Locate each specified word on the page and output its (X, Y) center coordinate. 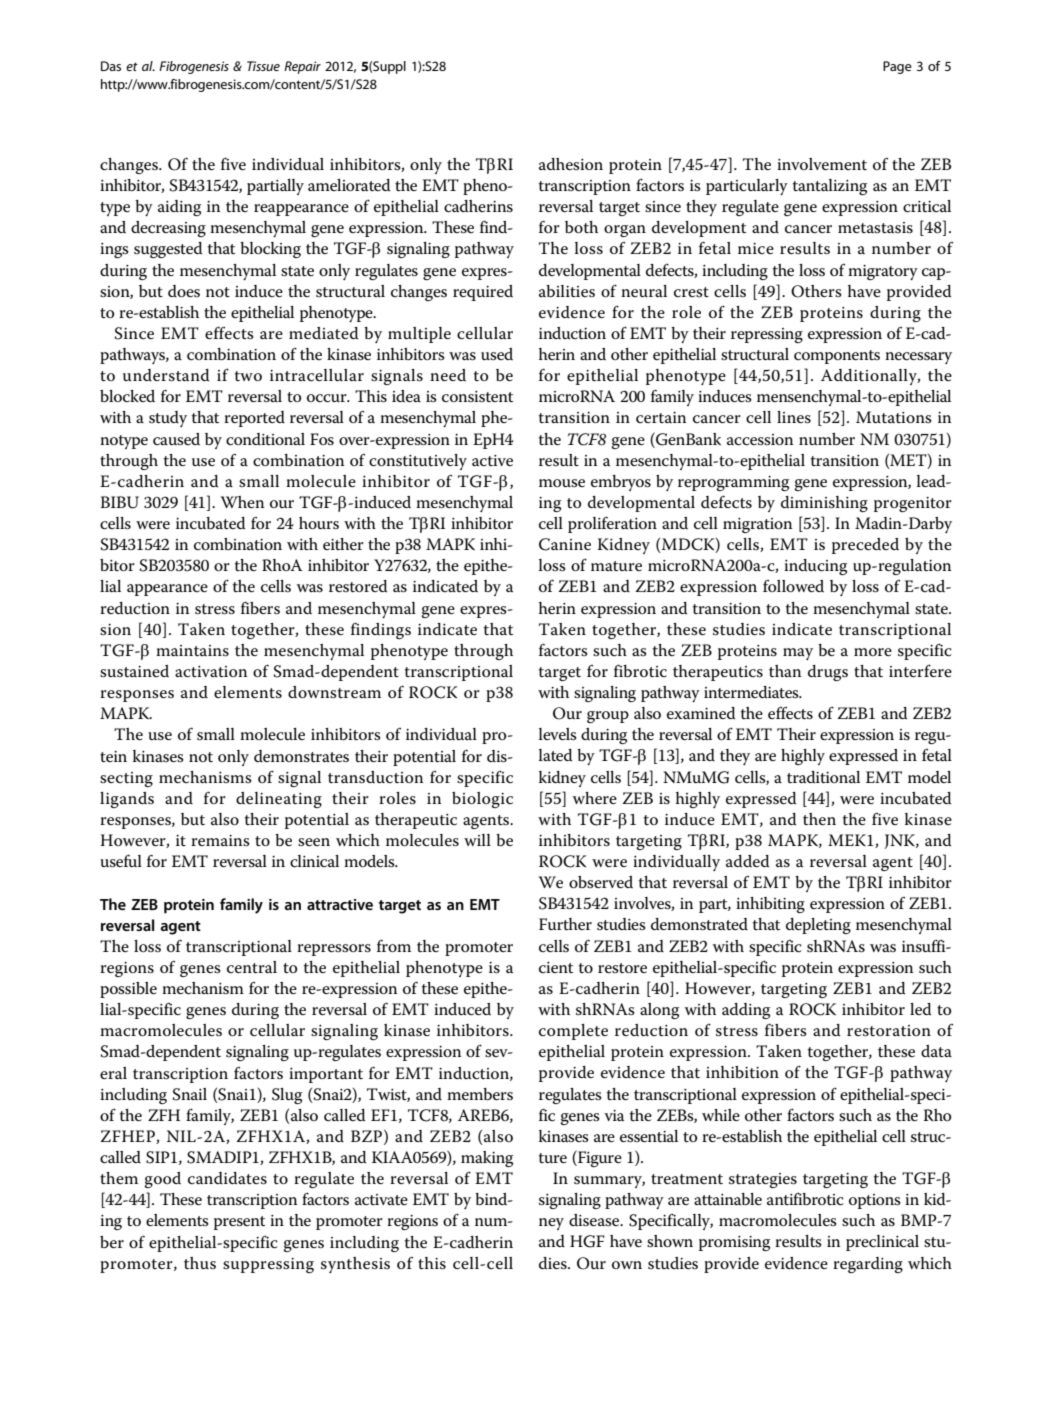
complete (573, 1032)
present (239, 1223)
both (581, 227)
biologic (482, 800)
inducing (815, 567)
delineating (279, 800)
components (837, 357)
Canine (565, 544)
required (483, 293)
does (184, 291)
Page (897, 67)
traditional (823, 777)
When (242, 502)
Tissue (263, 66)
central (252, 967)
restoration (889, 1031)
